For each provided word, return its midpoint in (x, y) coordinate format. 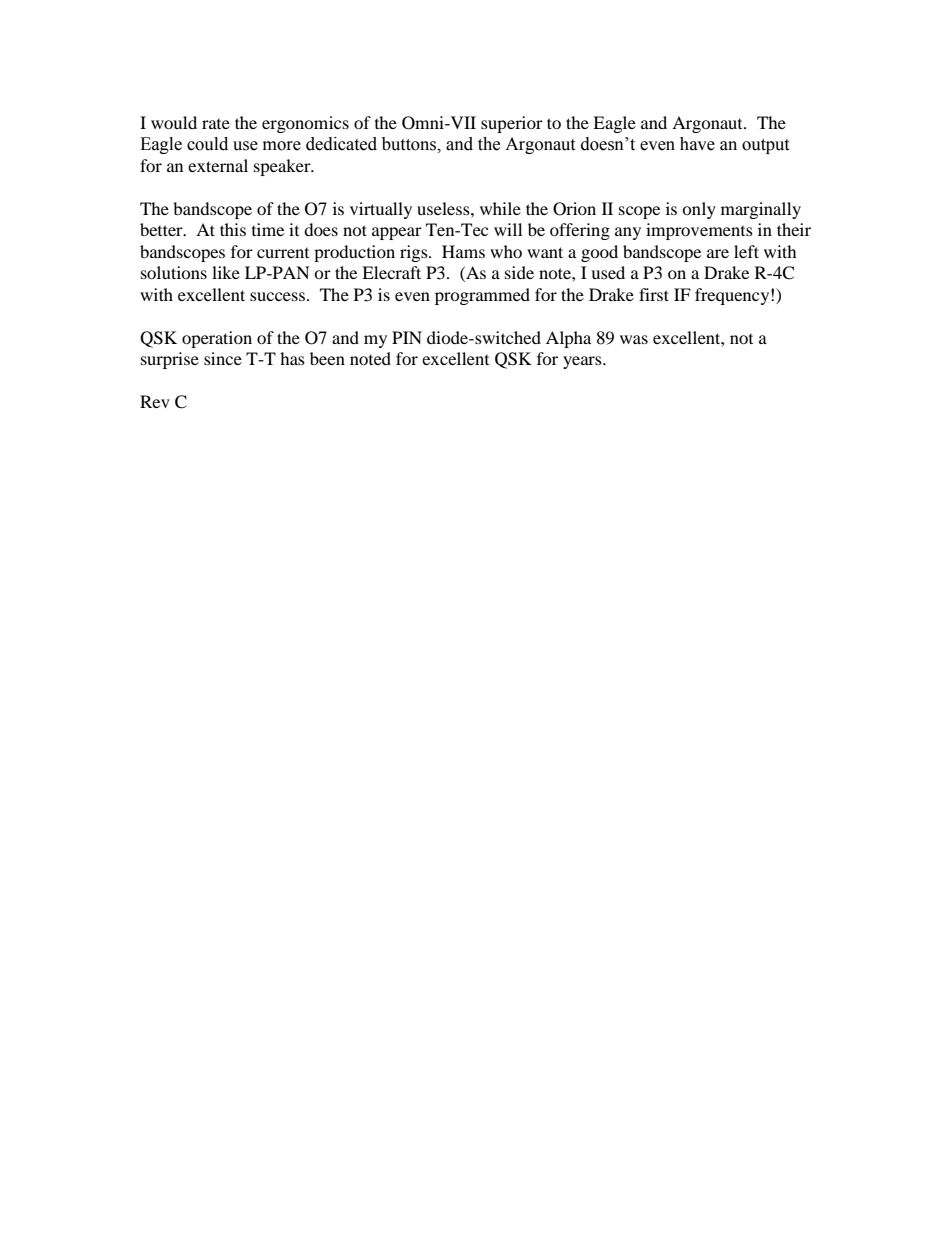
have (697, 144)
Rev (155, 401)
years (583, 362)
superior (512, 124)
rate (216, 124)
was (634, 339)
